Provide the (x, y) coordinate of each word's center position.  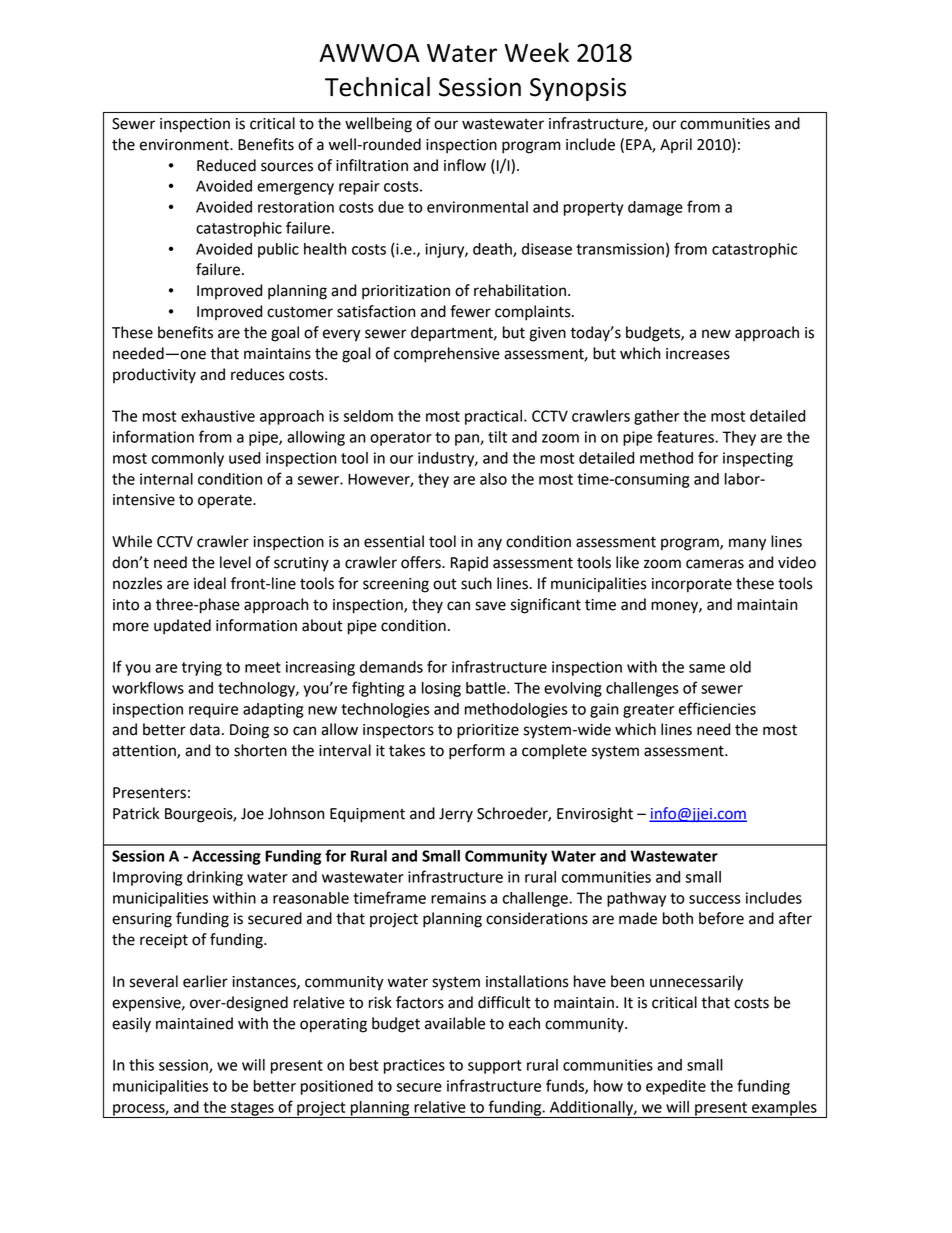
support (495, 1067)
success (715, 899)
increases (698, 354)
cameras (715, 564)
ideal (210, 583)
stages (252, 1110)
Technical (377, 87)
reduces (258, 374)
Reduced (226, 165)
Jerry (456, 815)
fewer (470, 311)
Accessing (226, 857)
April (676, 145)
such (476, 583)
